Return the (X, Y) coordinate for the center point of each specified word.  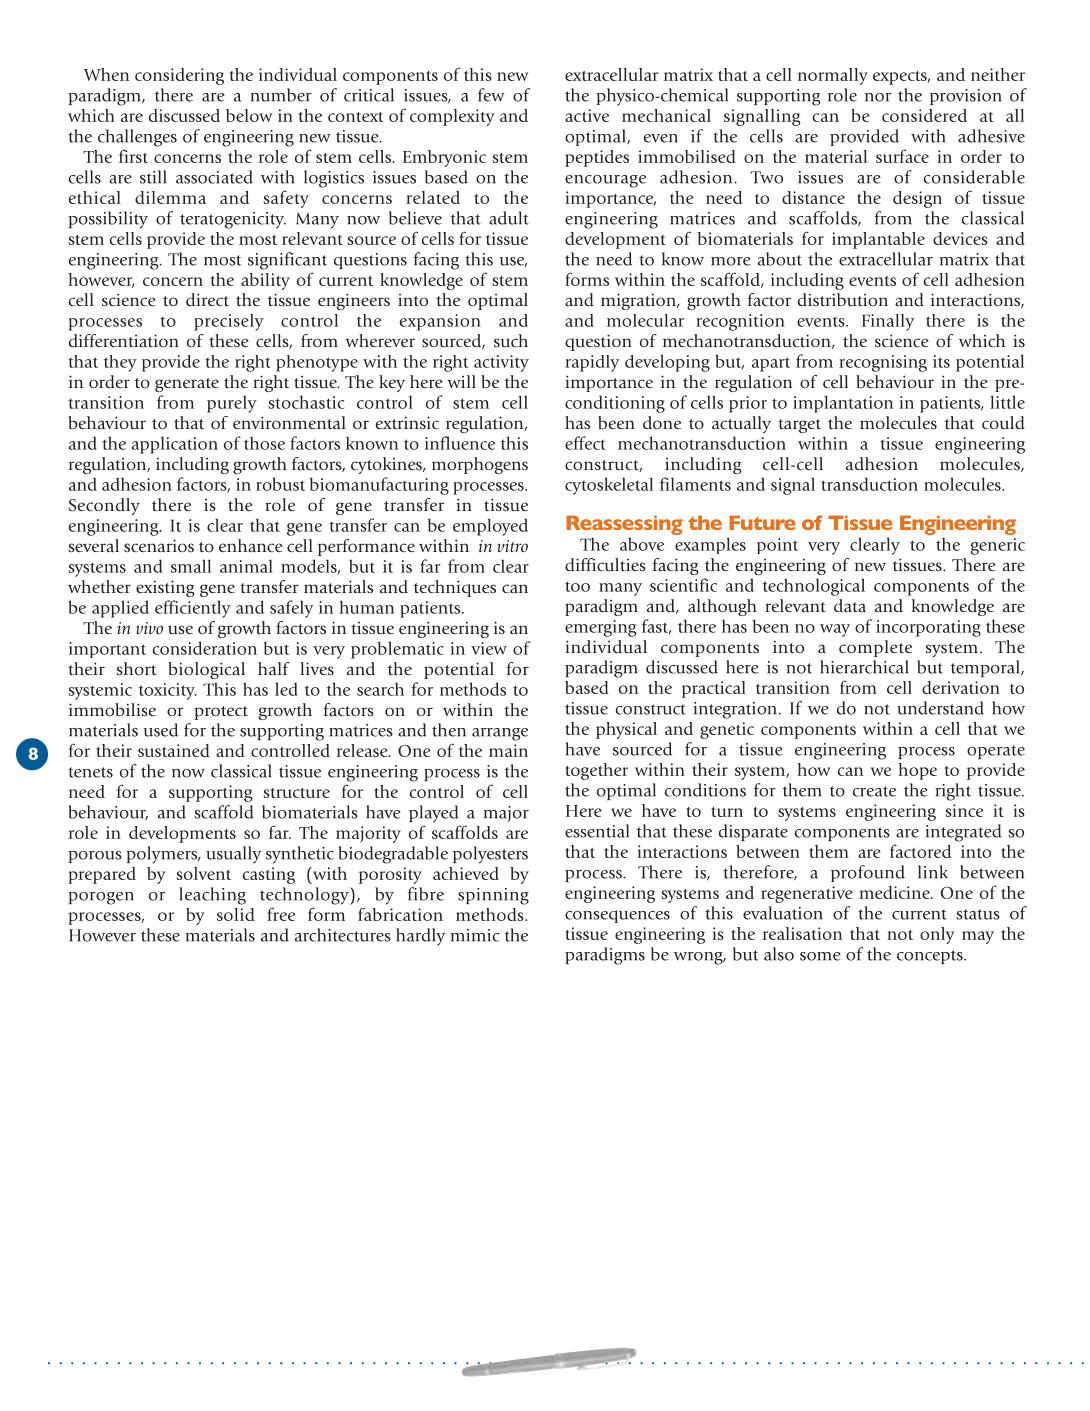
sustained (174, 750)
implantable (878, 240)
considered (924, 115)
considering (179, 76)
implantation (843, 404)
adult (509, 218)
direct (207, 300)
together (596, 771)
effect (585, 443)
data (850, 606)
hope (918, 771)
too (577, 586)
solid (236, 914)
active (587, 115)
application (175, 445)
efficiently (193, 609)
